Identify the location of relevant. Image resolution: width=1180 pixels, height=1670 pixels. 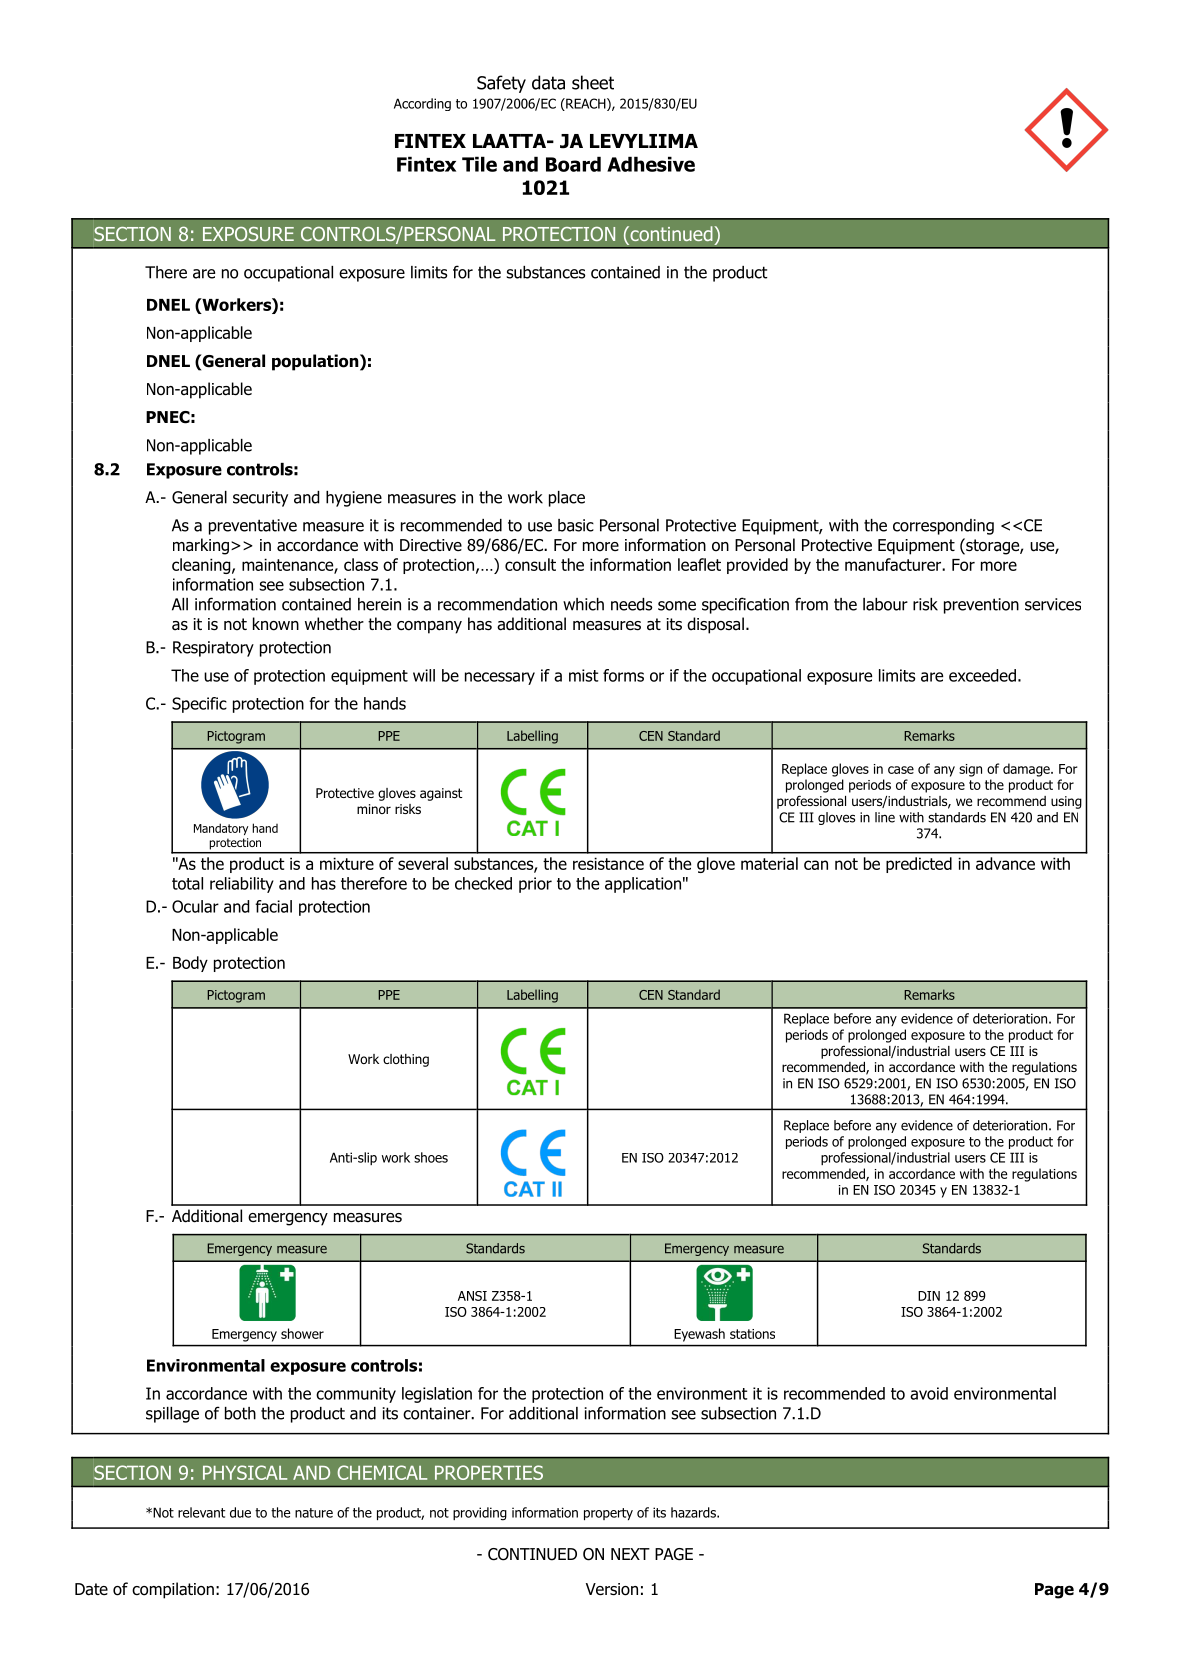
(201, 1512).
